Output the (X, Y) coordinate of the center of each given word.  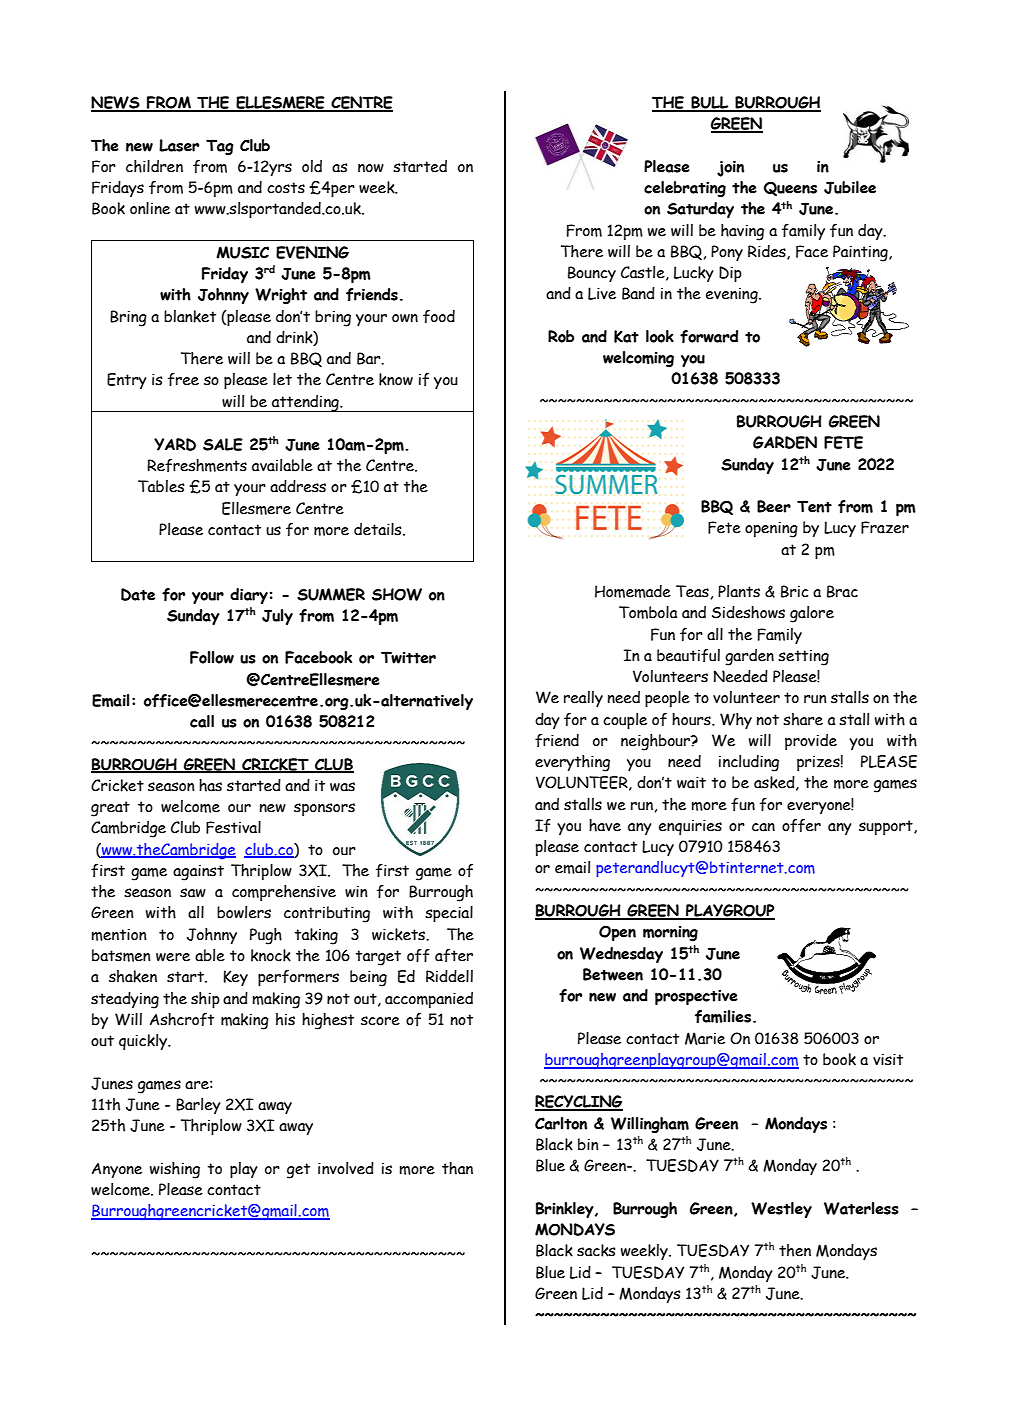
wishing (175, 1170)
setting (803, 658)
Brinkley (566, 1210)
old (312, 166)
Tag (220, 147)
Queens (790, 189)
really (583, 699)
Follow (212, 657)
